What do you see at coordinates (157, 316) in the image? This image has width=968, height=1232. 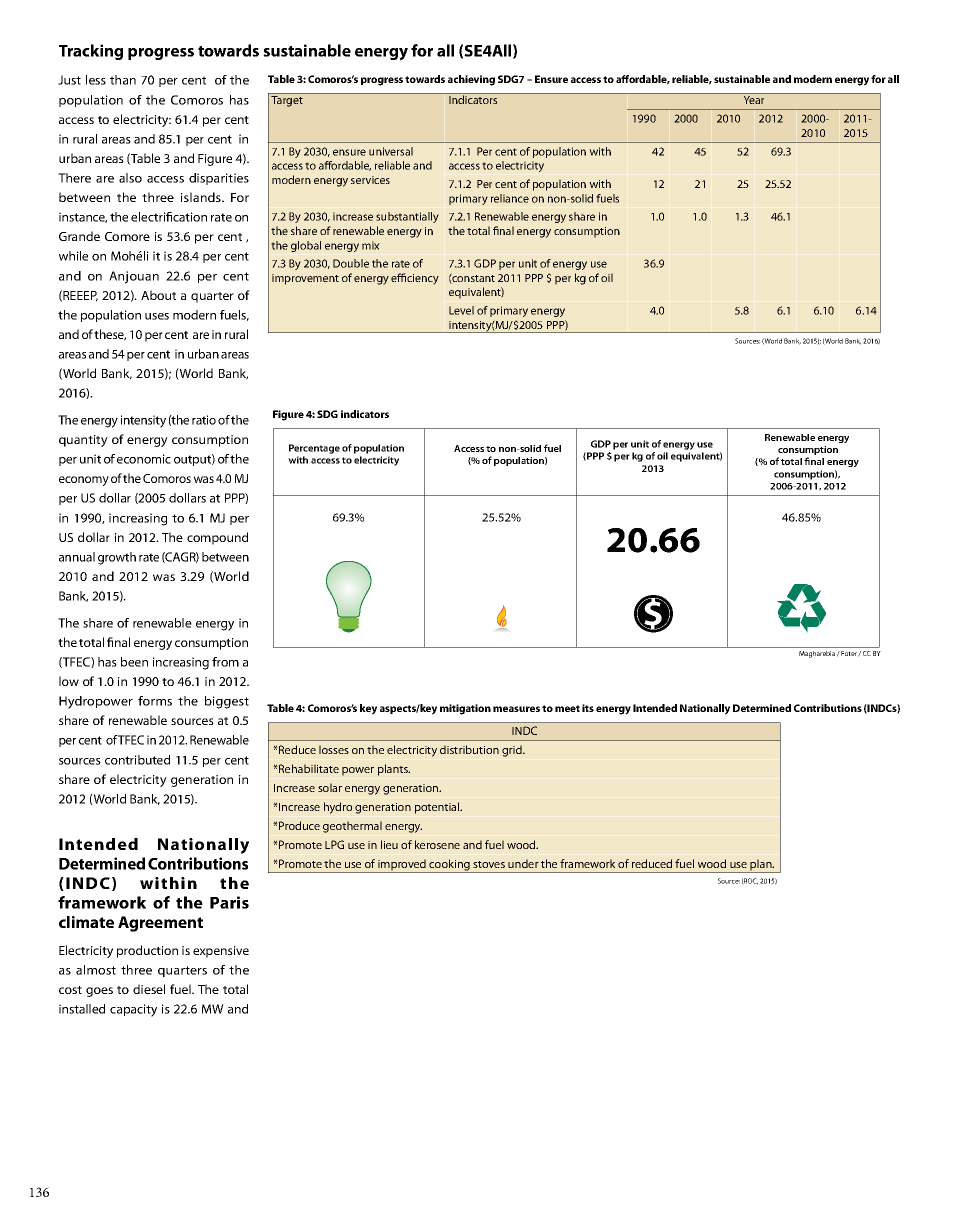 I see `uses` at bounding box center [157, 316].
